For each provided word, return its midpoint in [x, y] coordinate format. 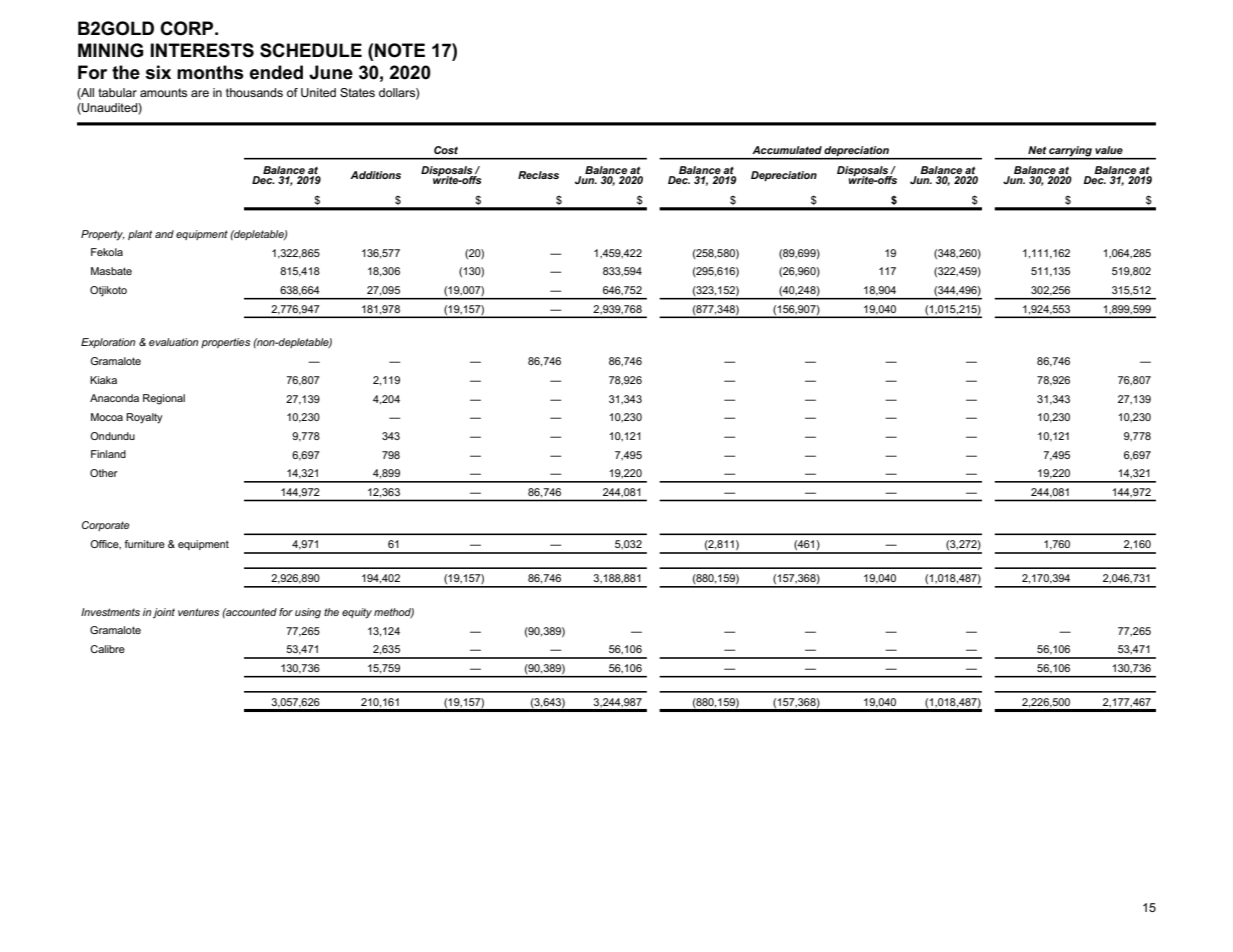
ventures [198, 612]
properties [225, 343]
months [210, 72]
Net [1037, 150]
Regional [164, 399]
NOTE [400, 50]
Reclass [538, 175]
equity [357, 613]
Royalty [144, 418]
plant [140, 235]
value [1109, 150]
